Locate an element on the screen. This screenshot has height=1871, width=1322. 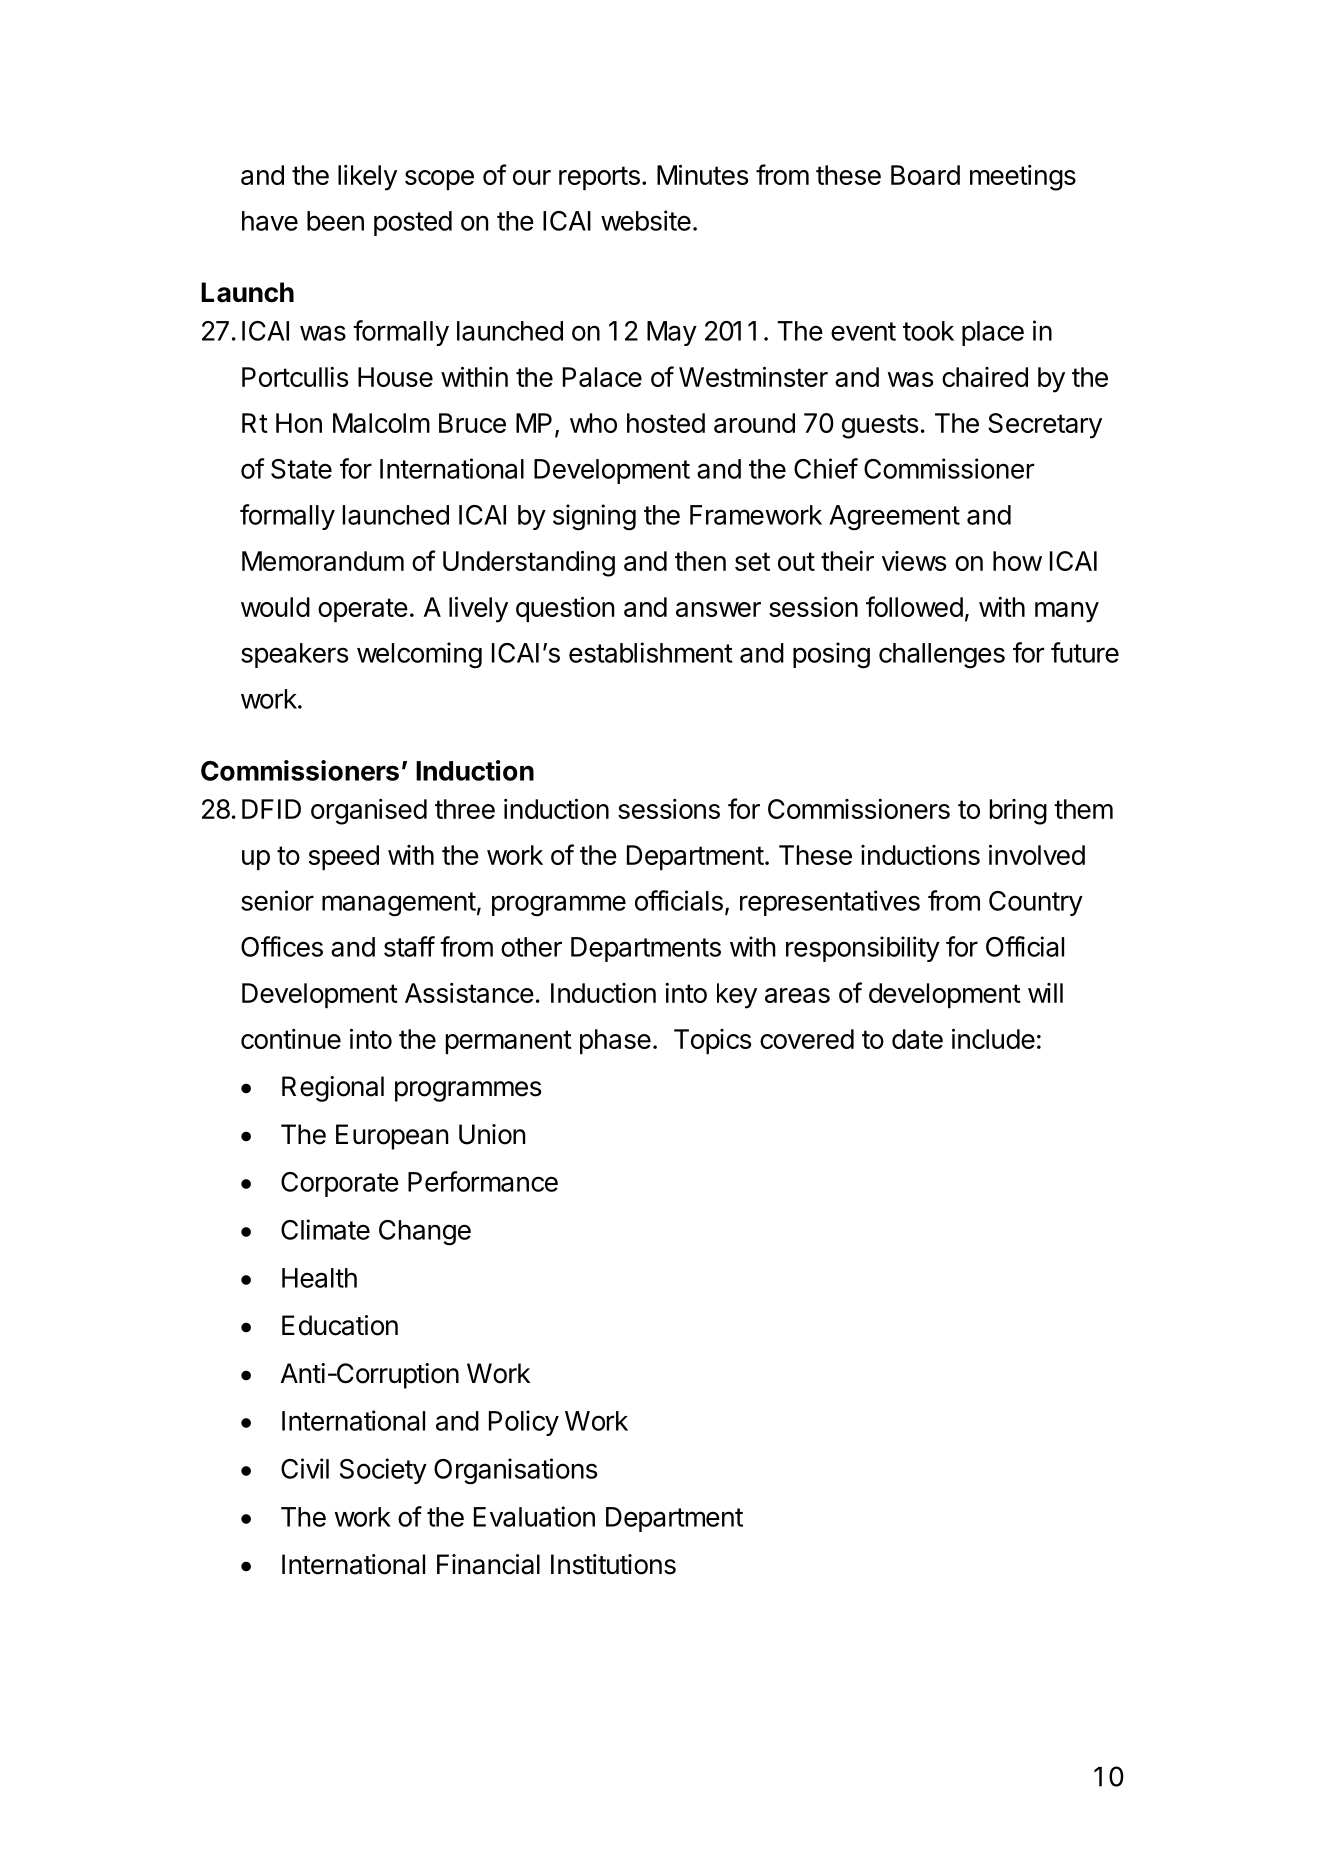
website is located at coordinates (646, 220).
